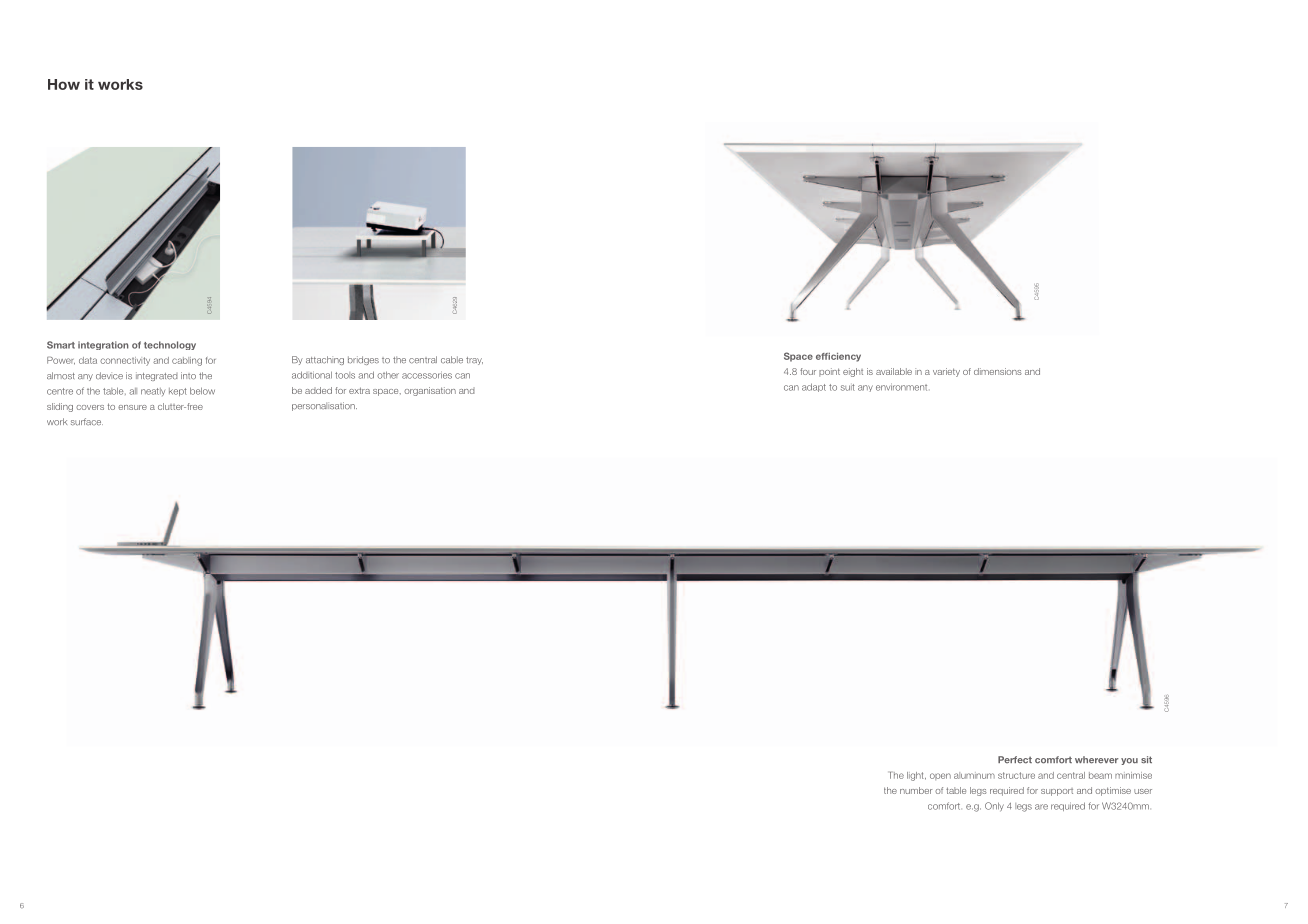 The width and height of the page is (1308, 924). What do you see at coordinates (170, 345) in the page?
I see `technology` at bounding box center [170, 345].
